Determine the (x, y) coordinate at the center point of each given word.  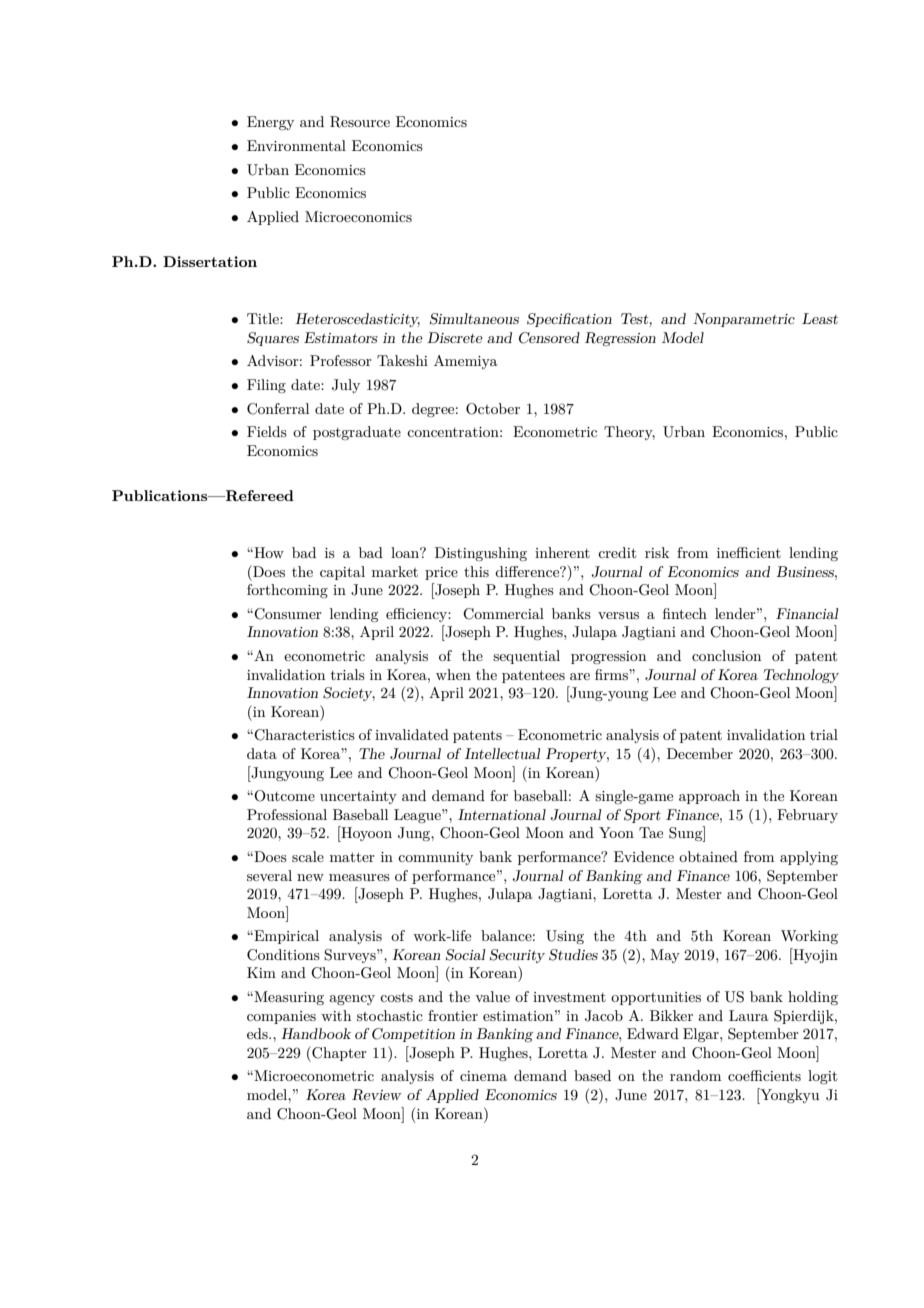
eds (258, 1033)
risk (657, 552)
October (493, 409)
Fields (267, 431)
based (592, 1075)
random (695, 1075)
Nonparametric (744, 320)
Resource (360, 122)
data (262, 753)
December (700, 753)
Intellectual (502, 753)
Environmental (296, 145)
